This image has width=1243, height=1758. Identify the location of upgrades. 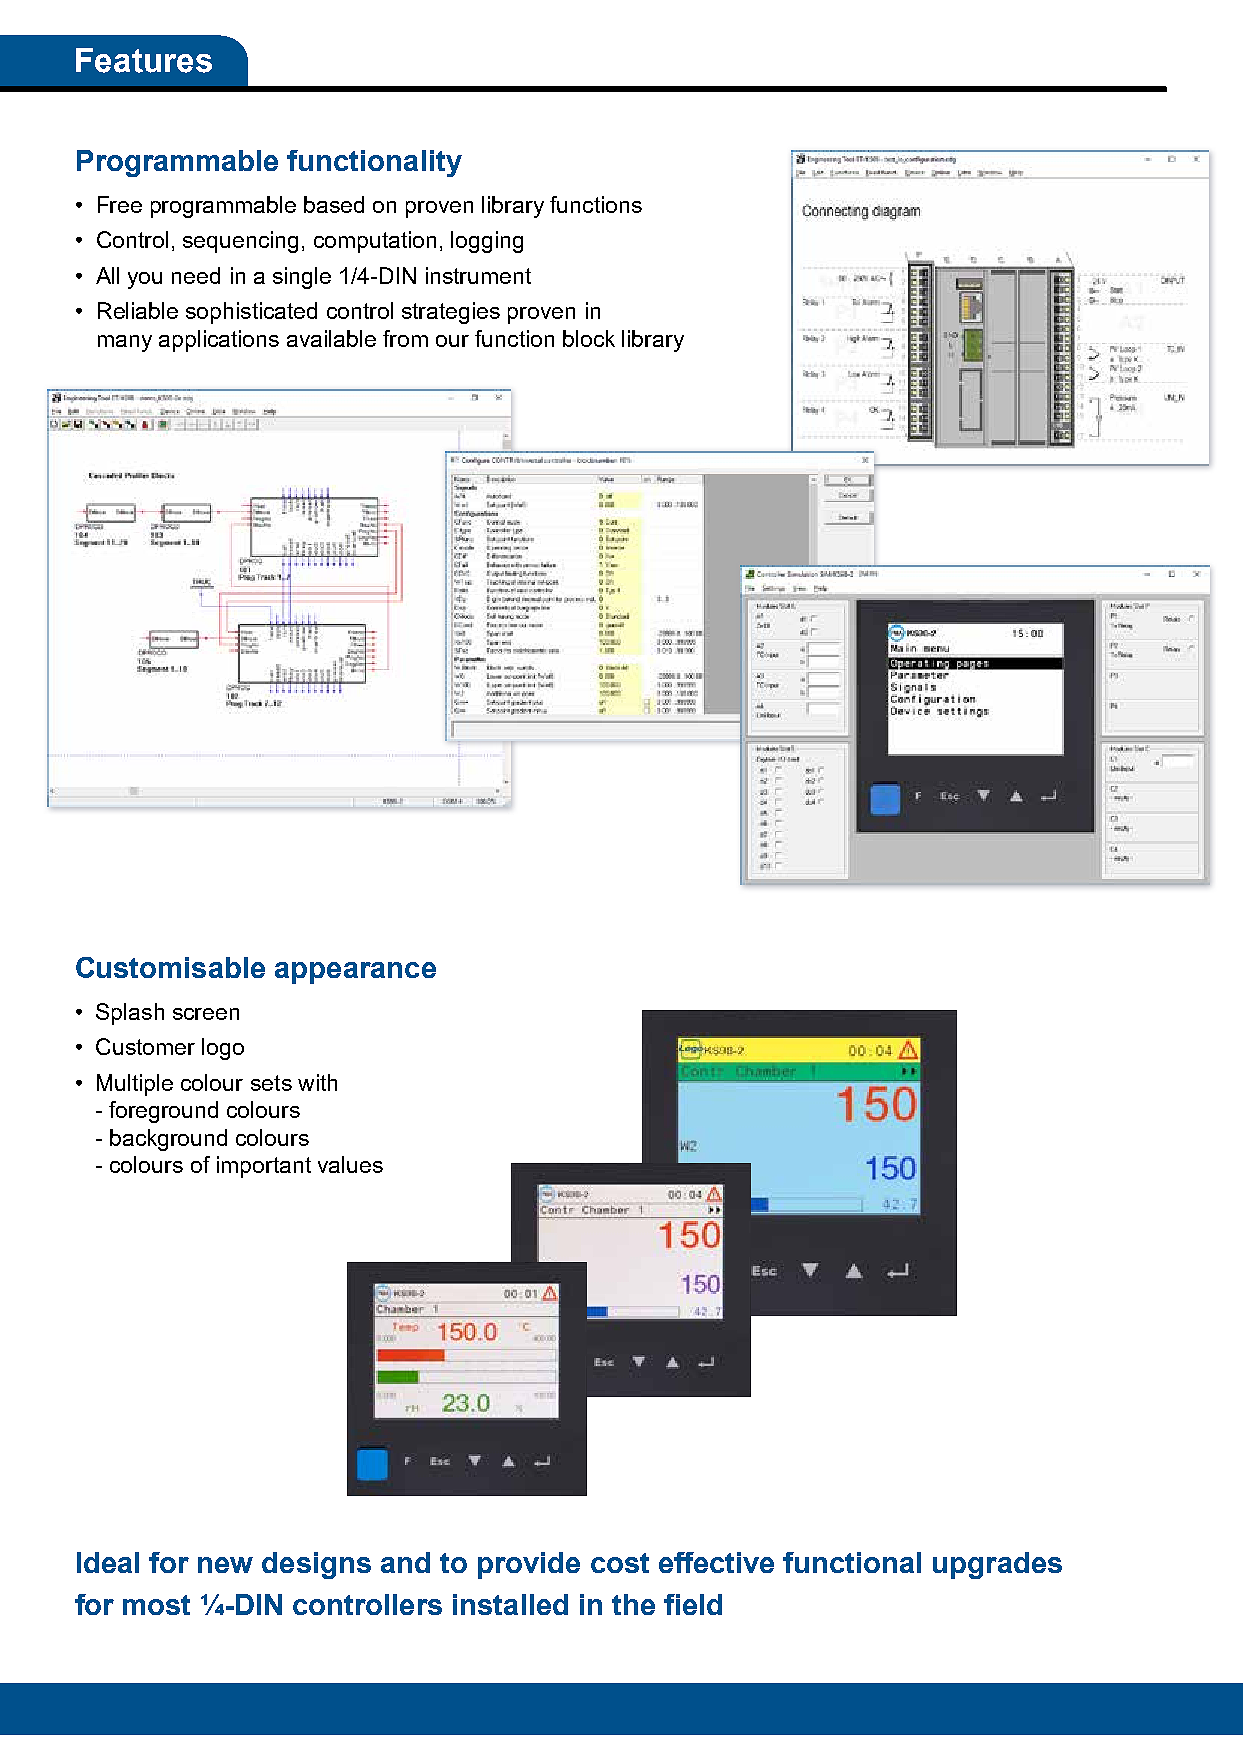
(997, 1565).
